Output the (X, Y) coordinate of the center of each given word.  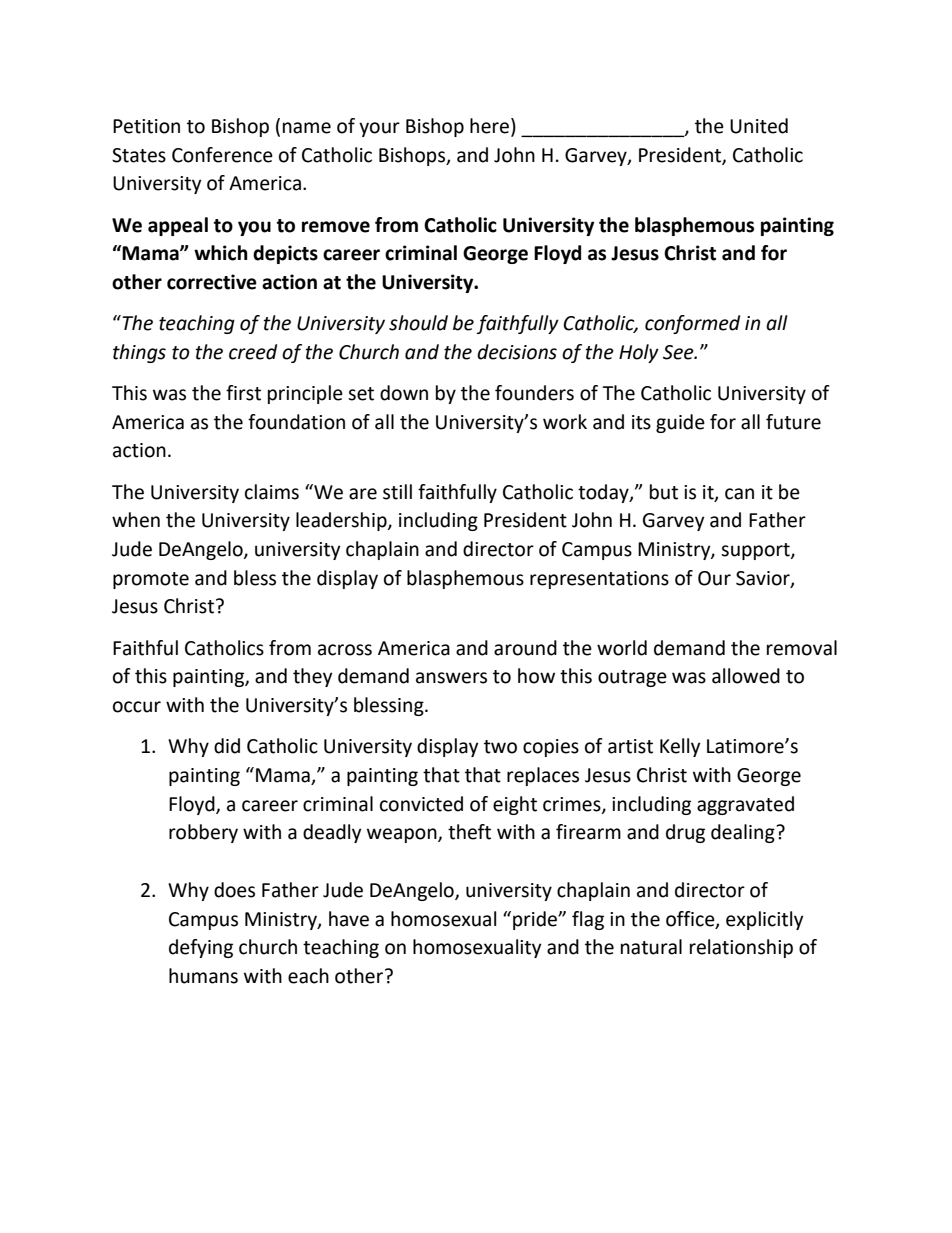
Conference (222, 155)
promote (151, 580)
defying (201, 948)
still (397, 492)
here (491, 127)
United (759, 126)
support (756, 551)
